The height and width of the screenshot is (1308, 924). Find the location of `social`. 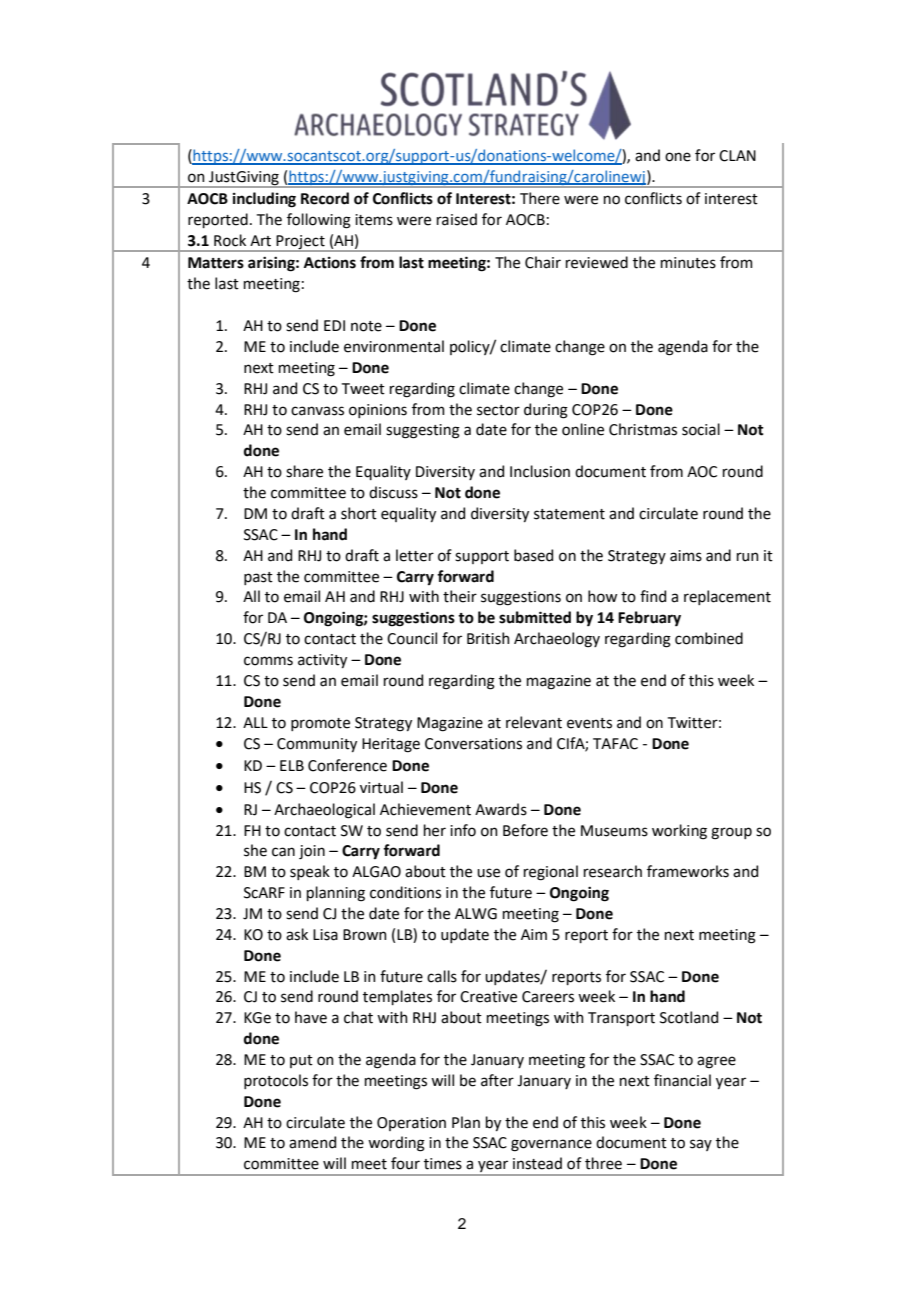

social is located at coordinates (701, 429).
